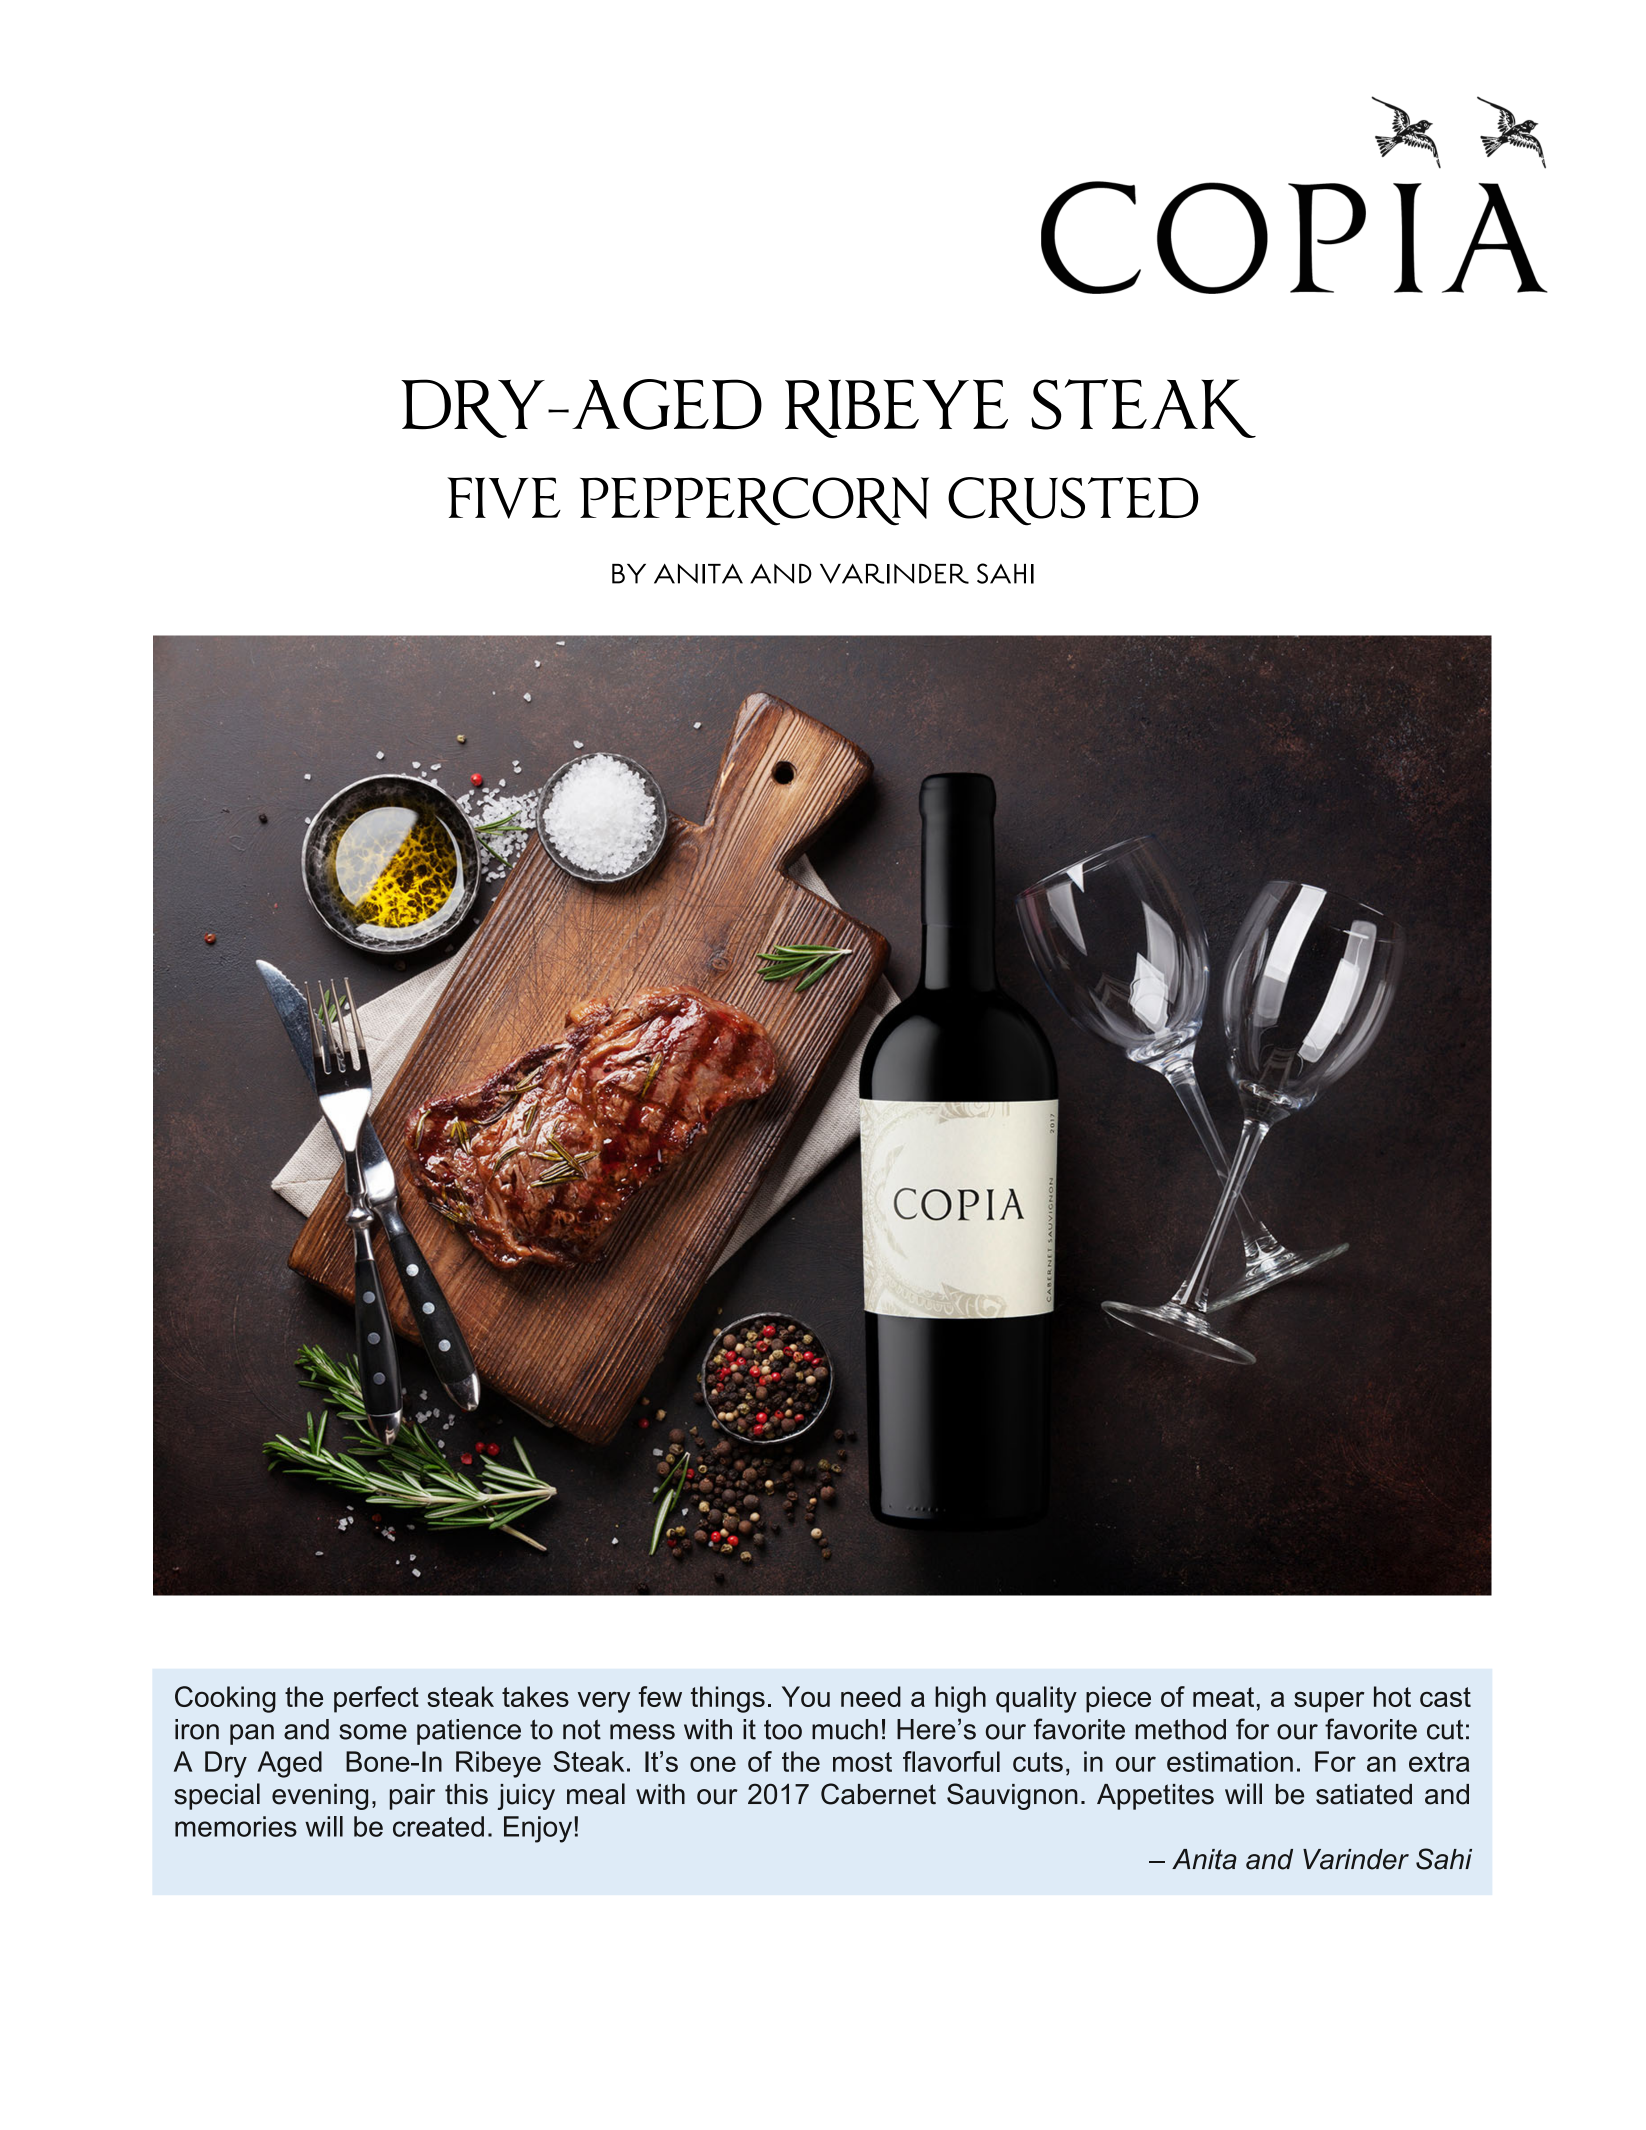  Describe the element at coordinates (806, 1696) in the screenshot. I see `You` at that location.
